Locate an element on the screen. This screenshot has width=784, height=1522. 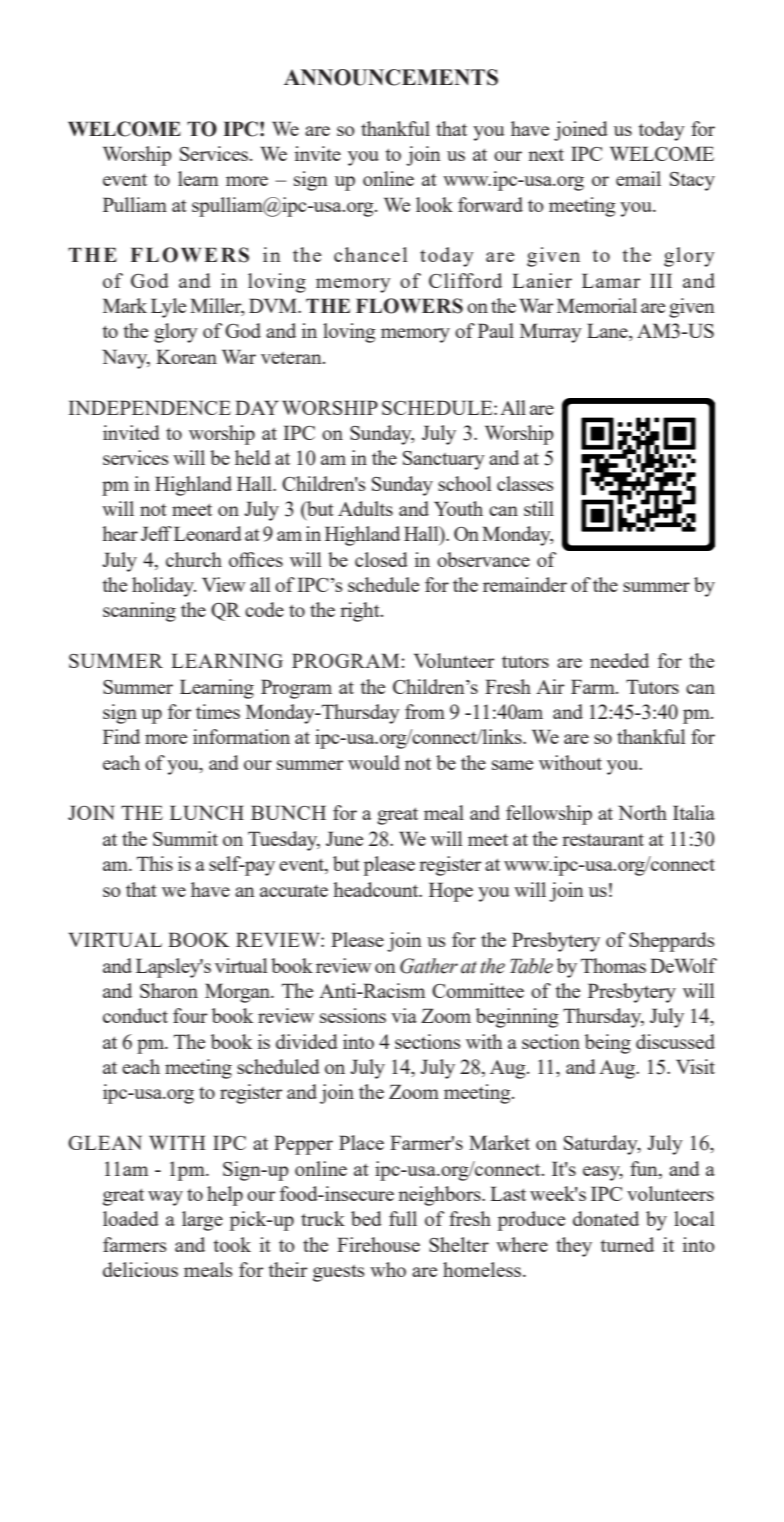
ANNOUNCEMENTS is located at coordinates (391, 77).
